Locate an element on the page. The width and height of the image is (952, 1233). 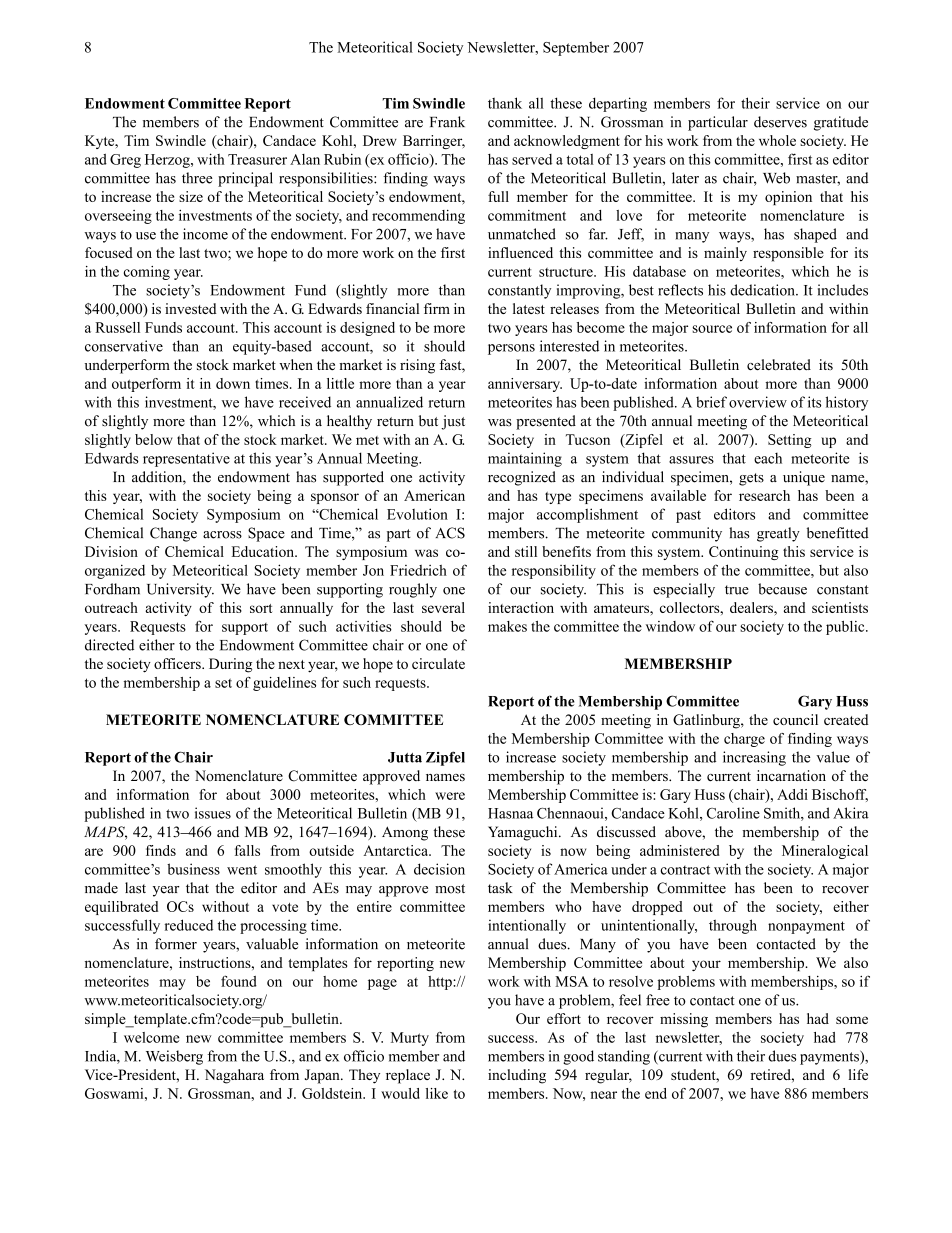
Frank is located at coordinates (447, 122).
